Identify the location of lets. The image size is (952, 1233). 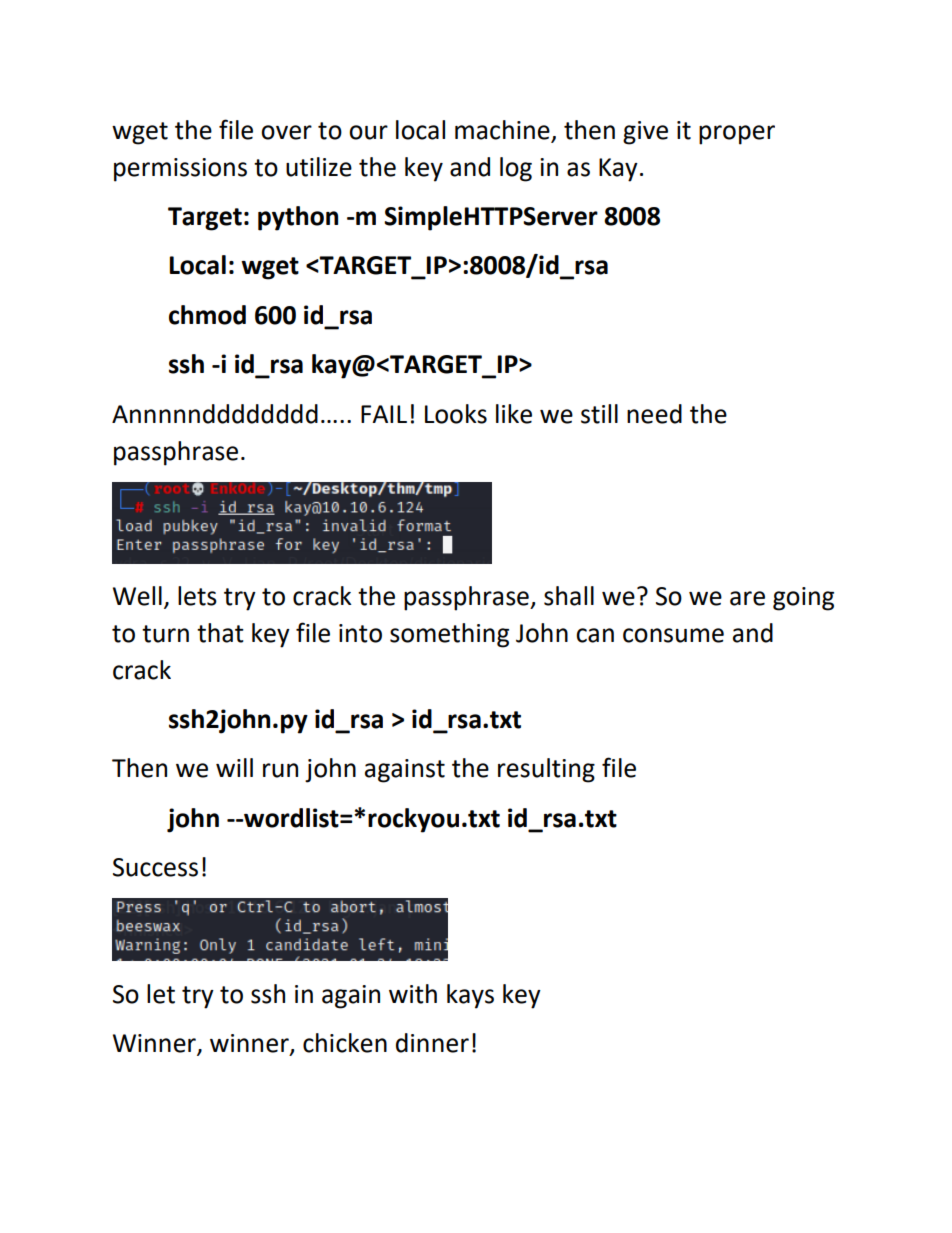
(197, 596).
